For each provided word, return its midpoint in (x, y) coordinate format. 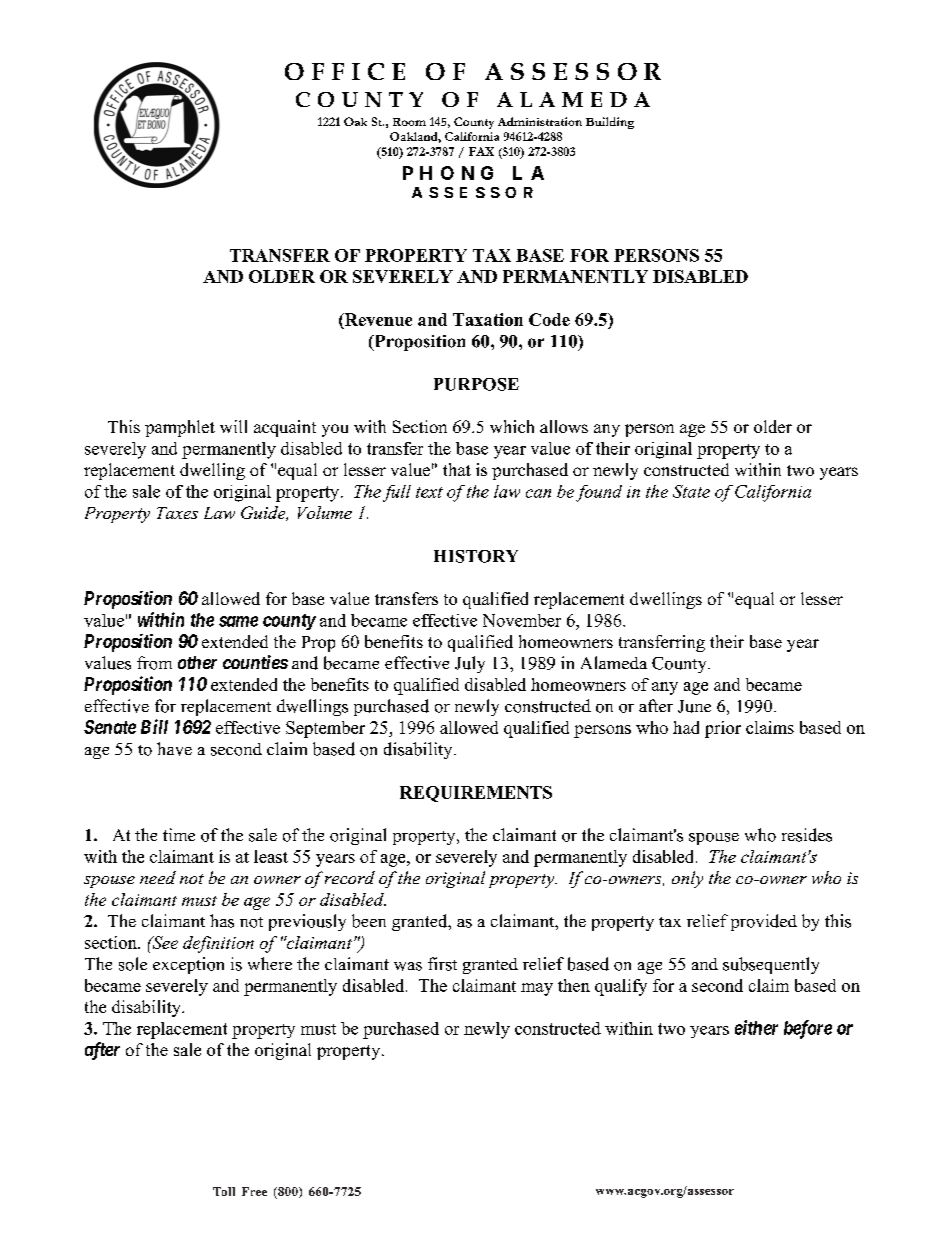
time (179, 834)
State (691, 491)
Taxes (177, 513)
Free (254, 1191)
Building (610, 123)
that (457, 469)
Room (409, 122)
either (756, 1027)
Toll (224, 1191)
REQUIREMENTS (476, 794)
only (687, 879)
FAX (481, 151)
